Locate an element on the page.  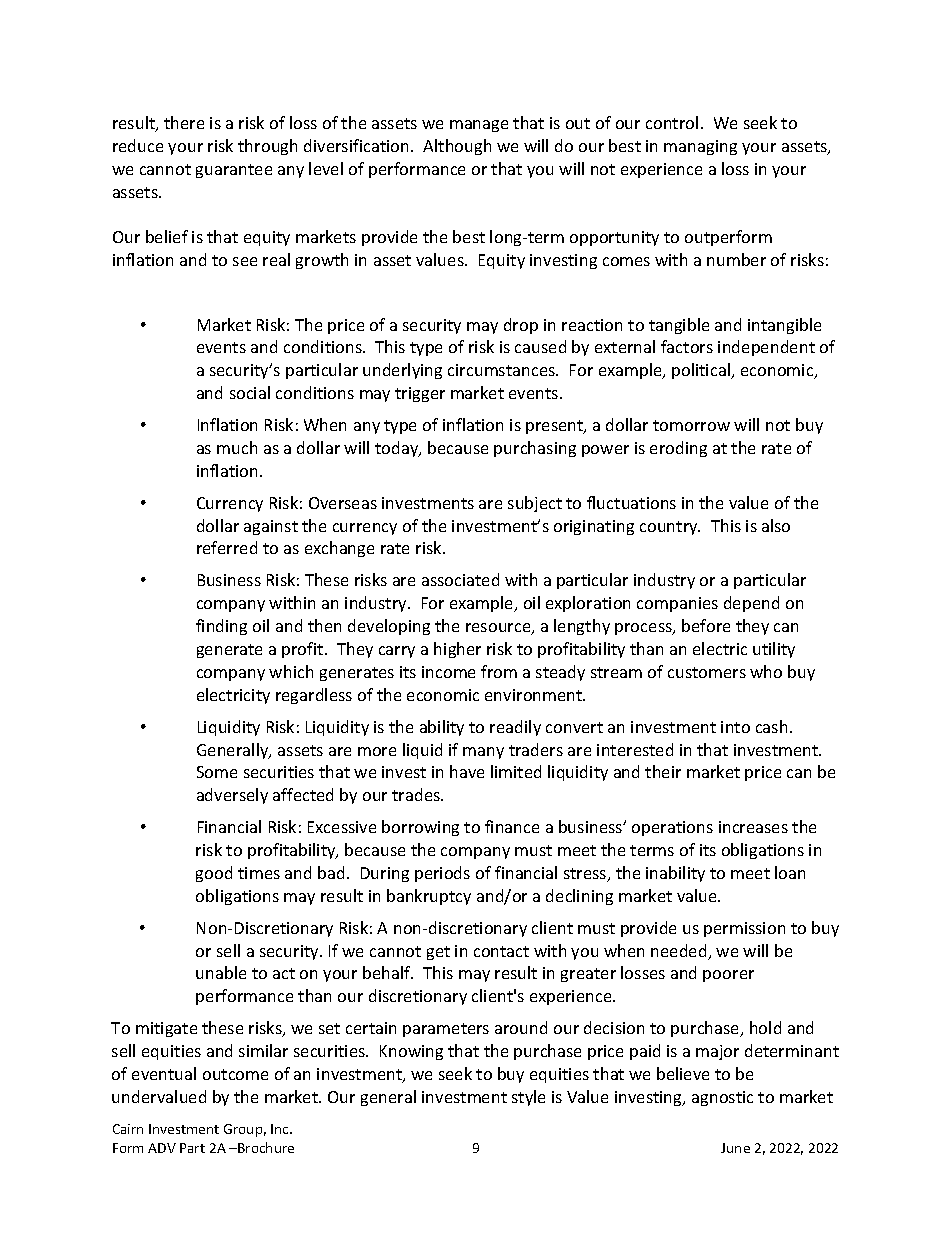
guarantee is located at coordinates (234, 171).
